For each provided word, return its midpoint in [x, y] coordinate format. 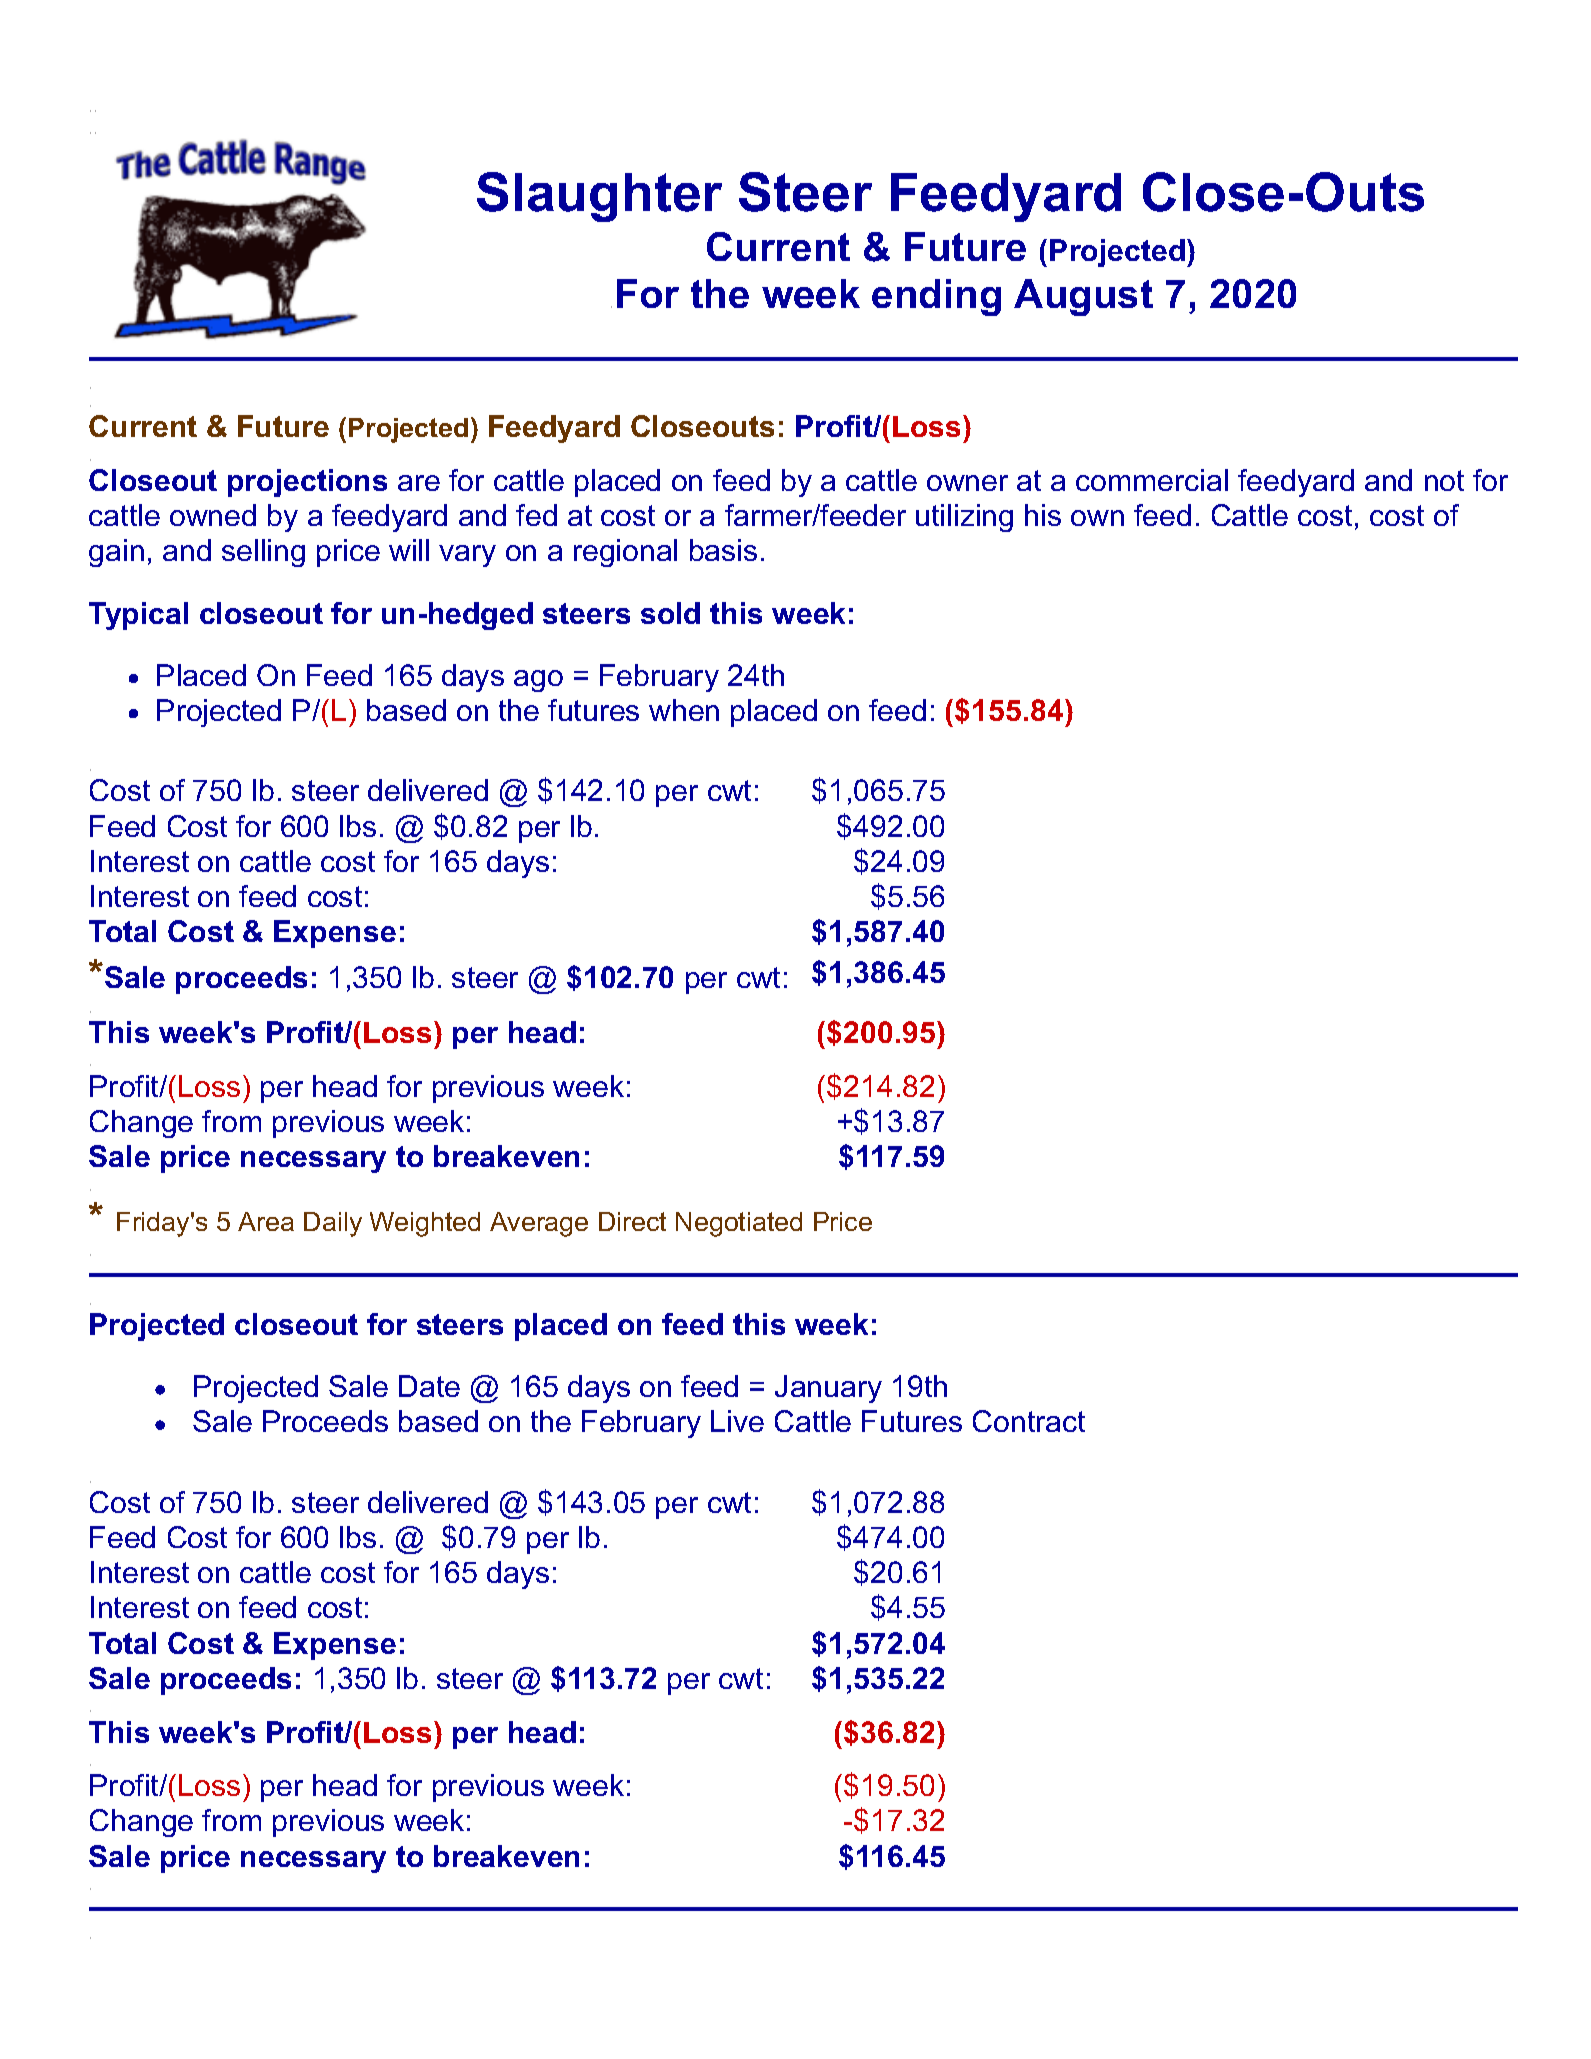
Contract [1029, 1421]
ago [538, 681]
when [684, 710]
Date [429, 1386]
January [828, 1389]
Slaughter [599, 197]
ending [936, 297]
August [1083, 297]
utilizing [964, 518]
